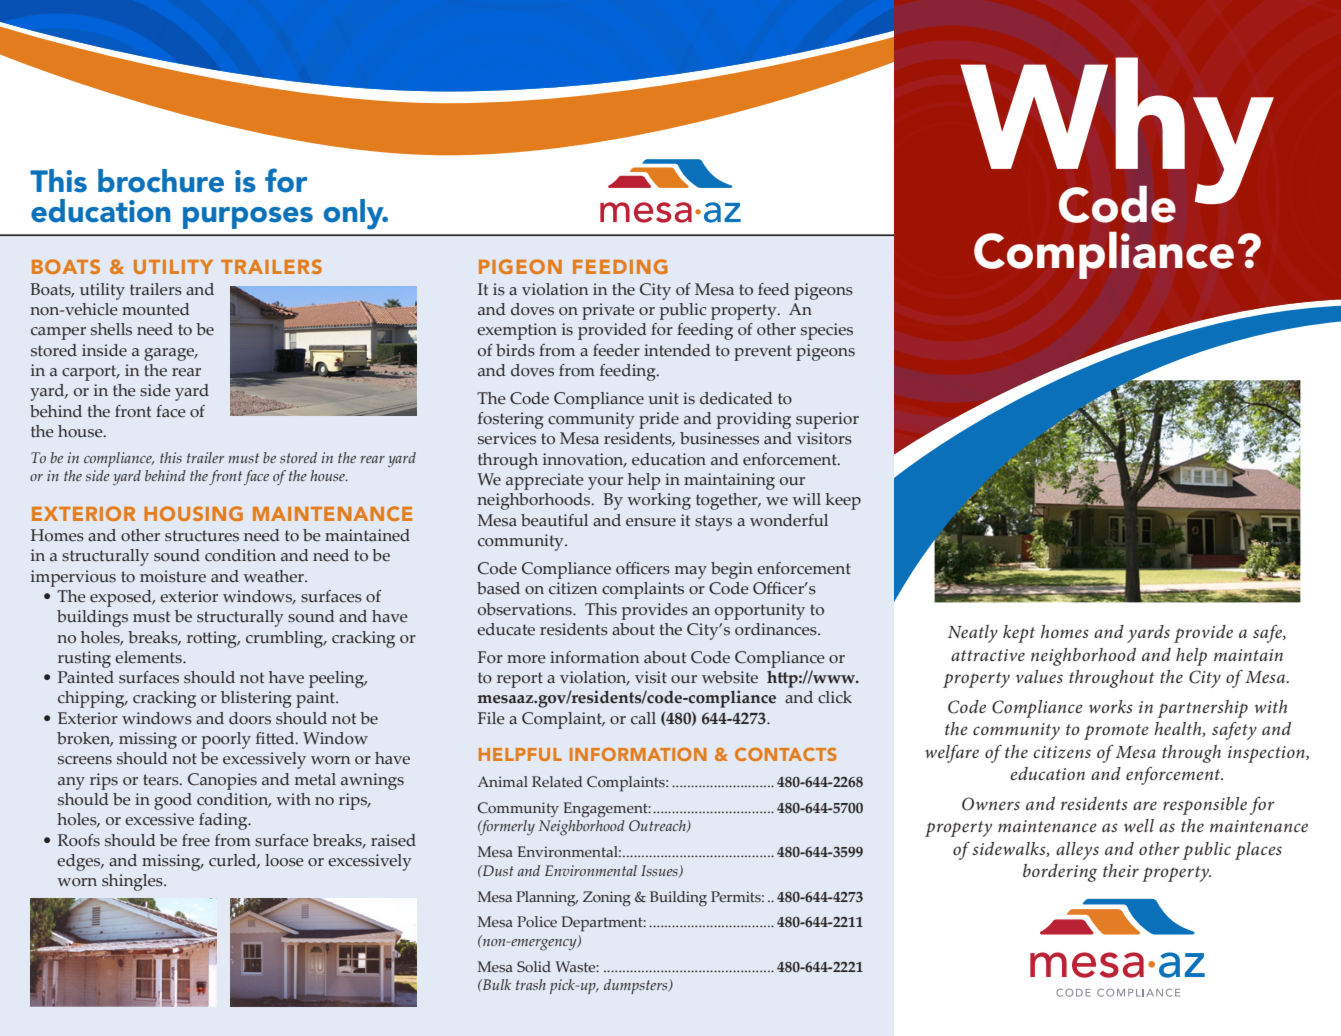  Describe the element at coordinates (284, 860) in the document. I see `loose` at that location.
